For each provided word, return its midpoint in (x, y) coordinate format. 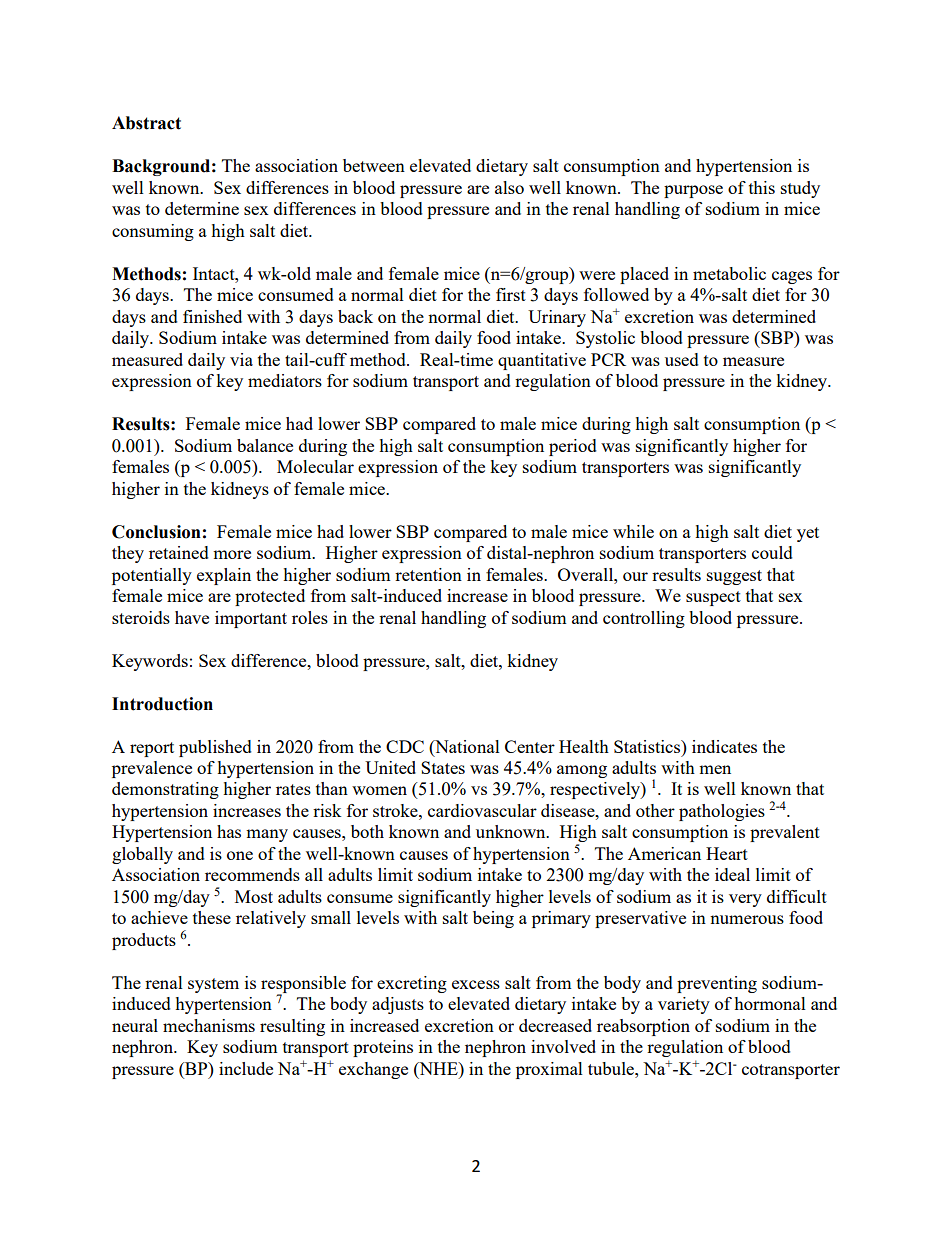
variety (684, 1005)
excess (476, 984)
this (762, 187)
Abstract (146, 123)
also (509, 187)
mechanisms (209, 1025)
